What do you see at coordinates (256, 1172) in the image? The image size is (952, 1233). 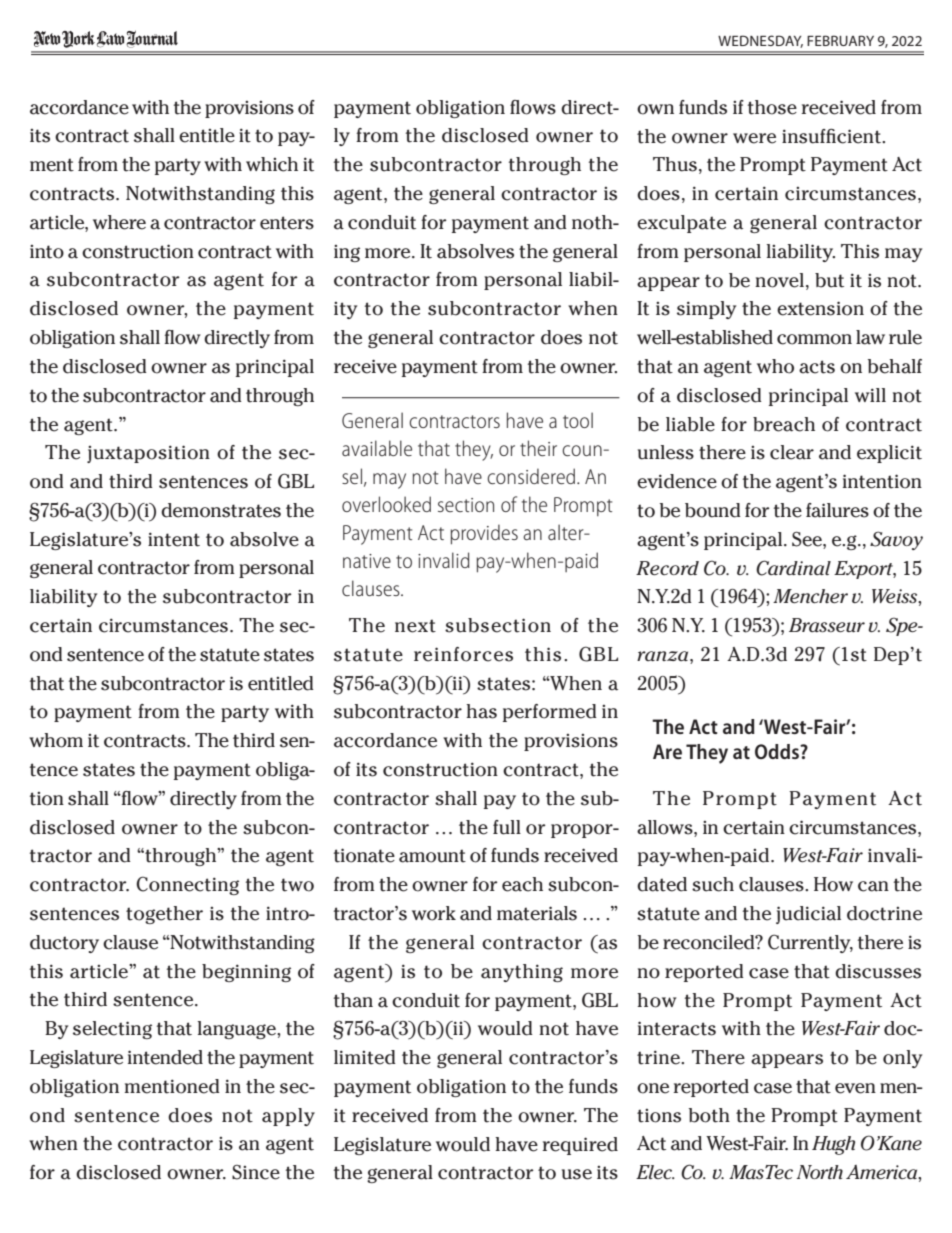 I see `Since` at bounding box center [256, 1172].
